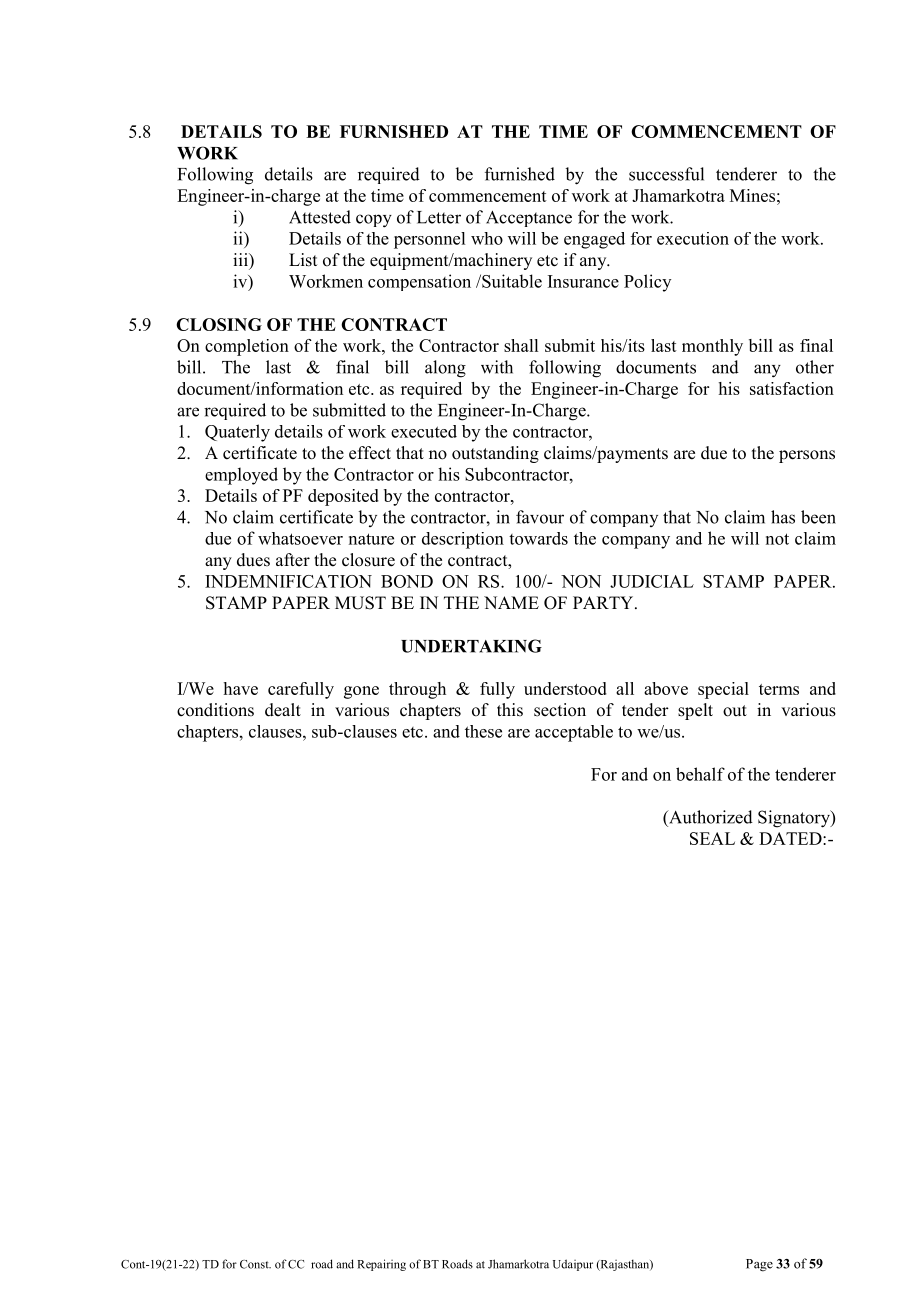 This document has height=1308, width=924. I want to click on this, so click(510, 710).
